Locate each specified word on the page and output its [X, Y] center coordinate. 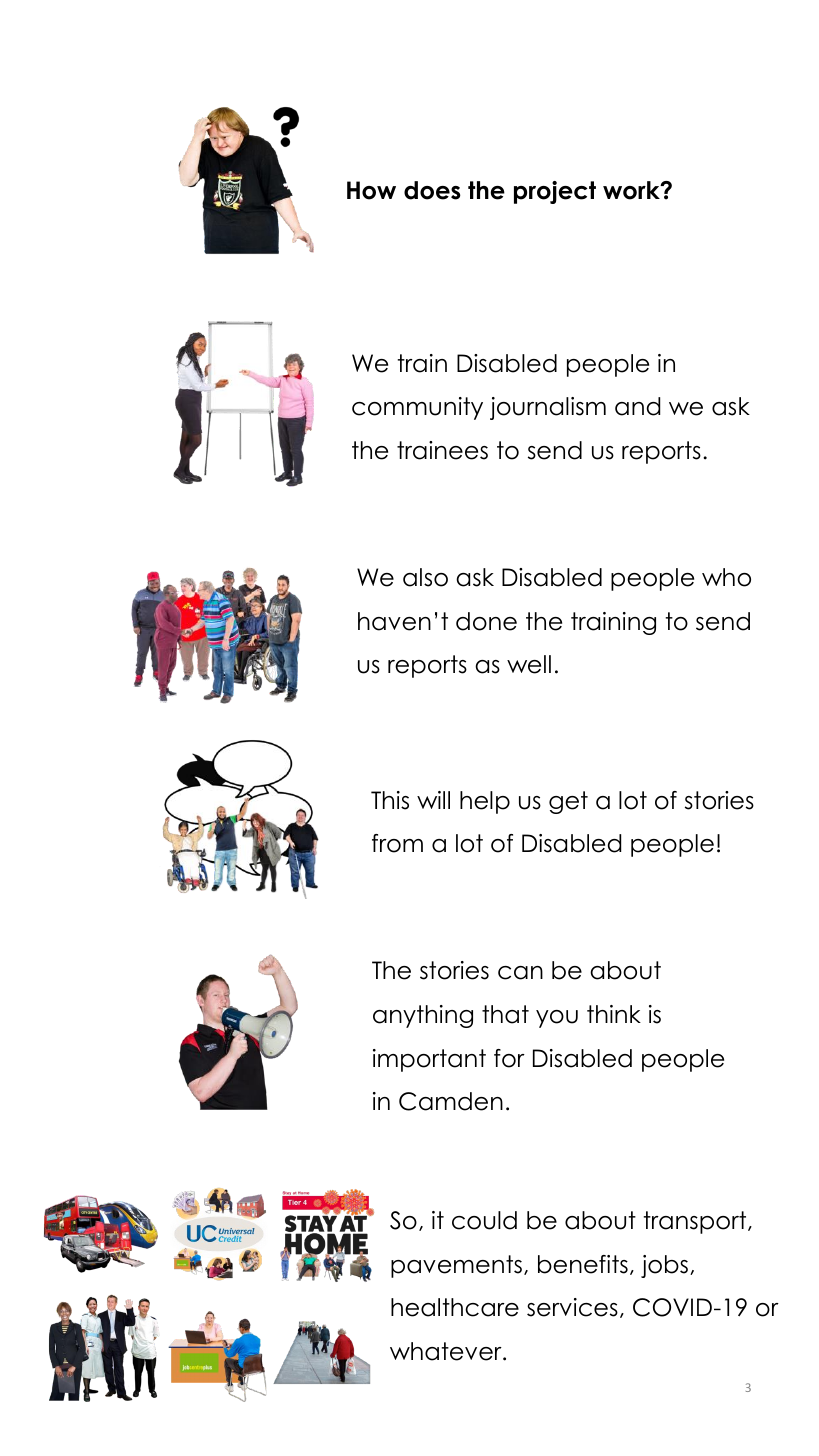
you [557, 1019]
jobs [664, 1266]
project [555, 192]
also [425, 577]
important [429, 1060]
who [726, 577]
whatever [447, 1351]
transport [696, 1222]
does [432, 190]
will [433, 800]
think [614, 1014]
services [572, 1307]
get [568, 802]
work [632, 190]
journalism [548, 408]
